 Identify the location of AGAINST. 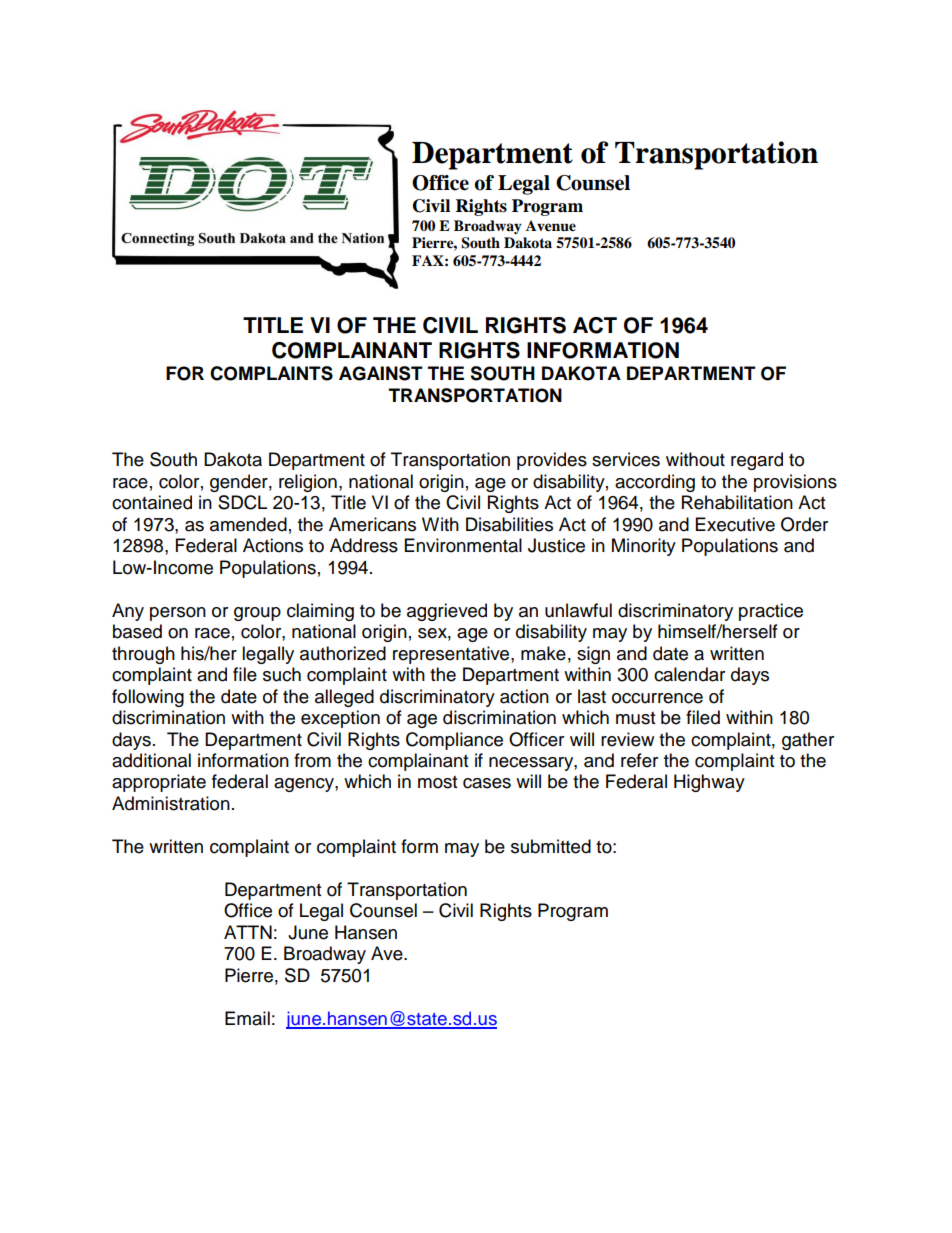
(381, 373).
